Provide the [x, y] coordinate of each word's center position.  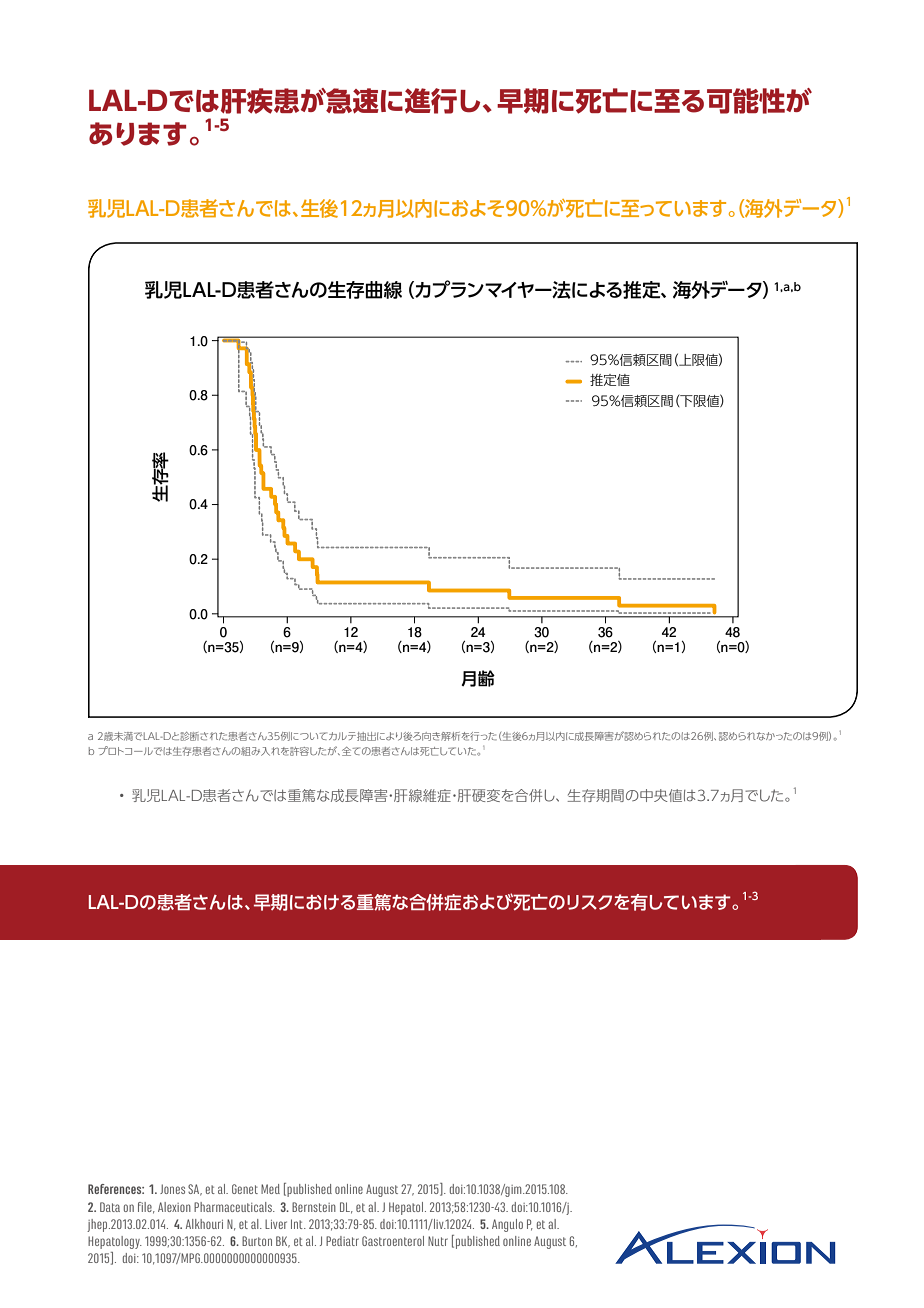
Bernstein [314, 1207]
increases [287, 649]
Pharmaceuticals [234, 1207]
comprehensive [204, 445]
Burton [257, 1241]
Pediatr [342, 1241]
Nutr [438, 1241]
